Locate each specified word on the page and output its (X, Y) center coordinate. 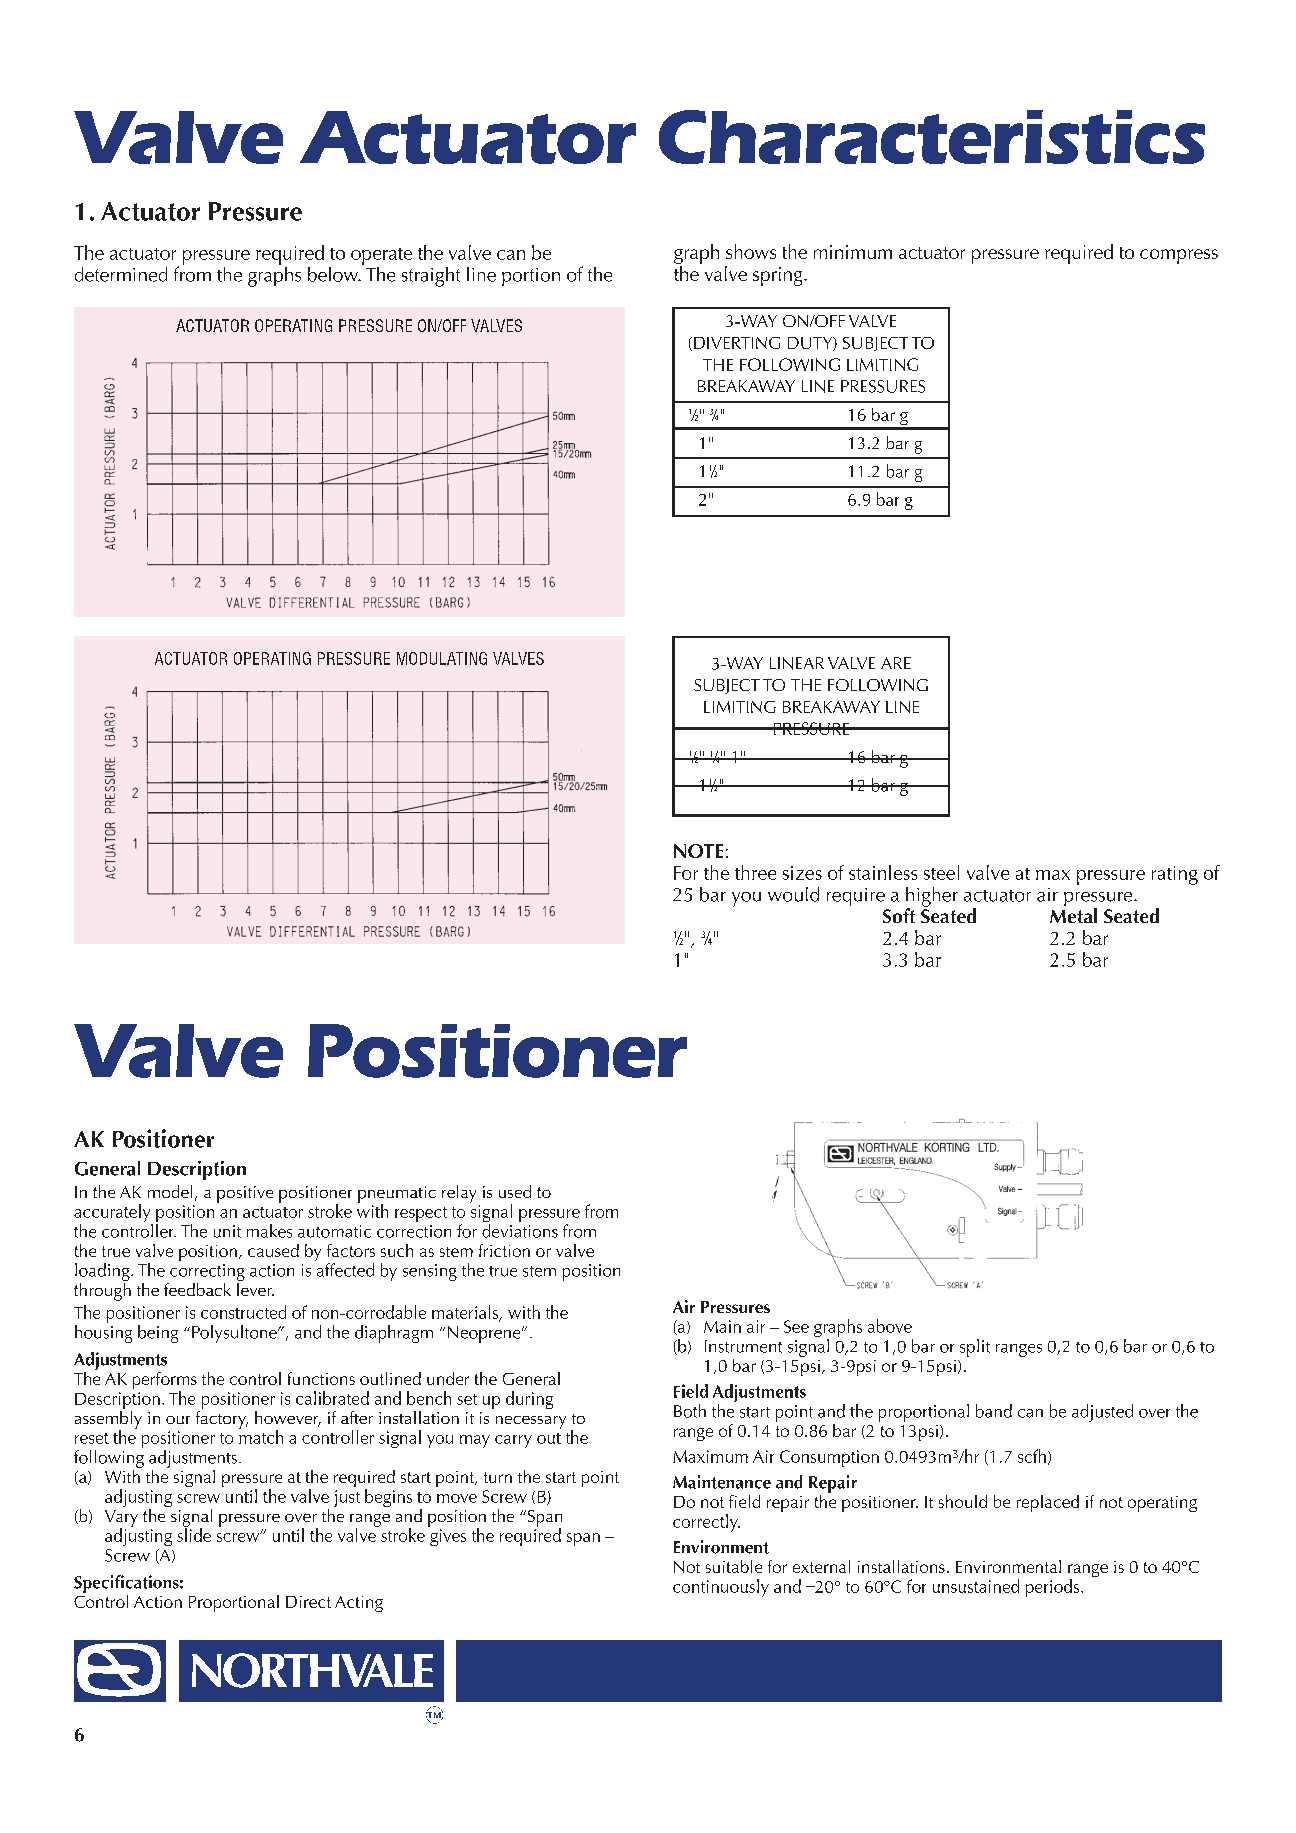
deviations (520, 1231)
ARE (896, 663)
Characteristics (932, 137)
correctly (706, 1523)
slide (194, 1534)
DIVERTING (737, 343)
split (975, 1348)
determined (121, 274)
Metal (1073, 915)
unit (227, 1231)
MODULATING (442, 658)
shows (751, 251)
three (755, 872)
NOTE (698, 851)
